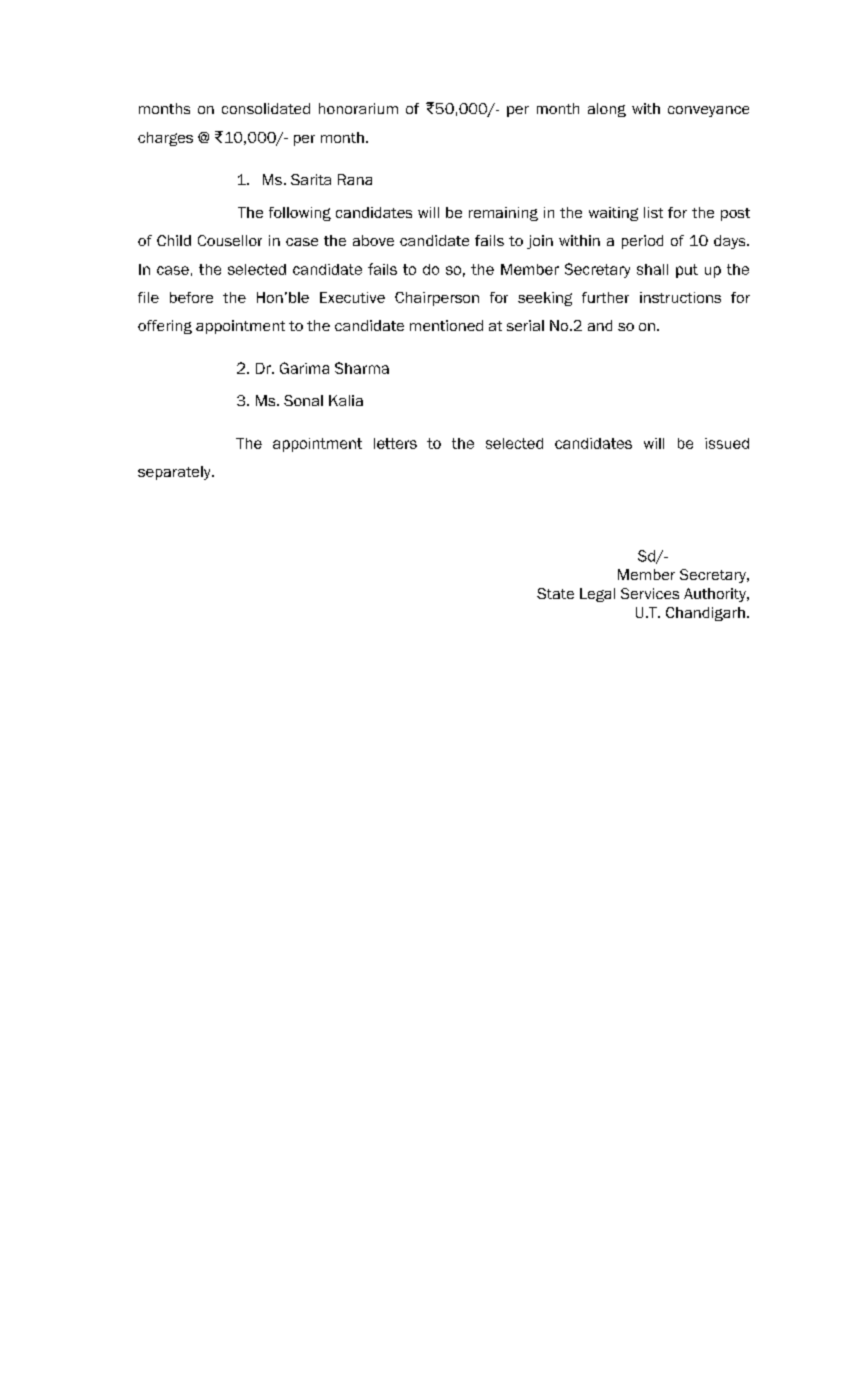 The width and height of the page is (850, 1400). What do you see at coordinates (650, 593) in the page?
I see `Services` at bounding box center [650, 593].
